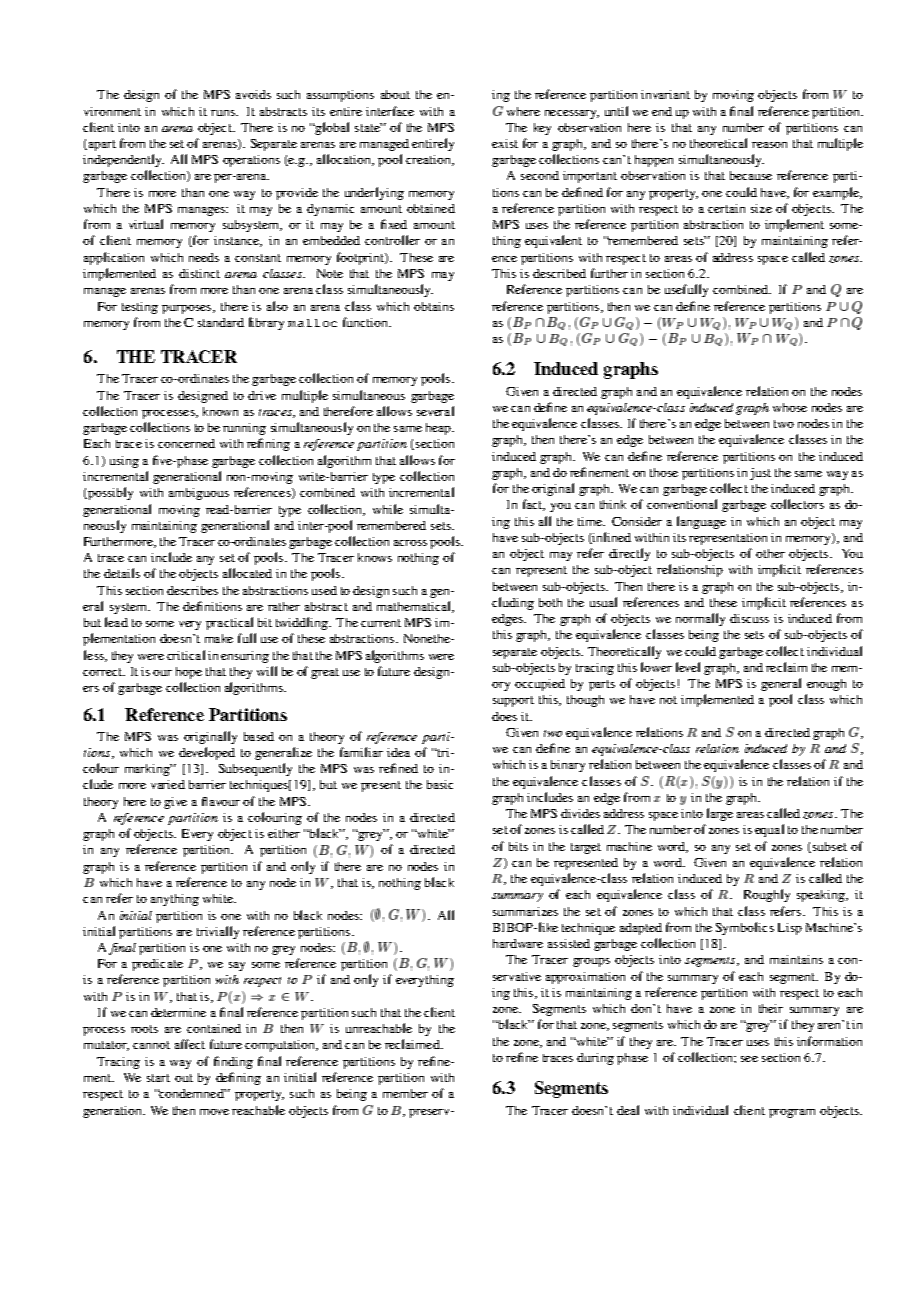  What do you see at coordinates (224, 113) in the screenshot?
I see `runs` at bounding box center [224, 113].
